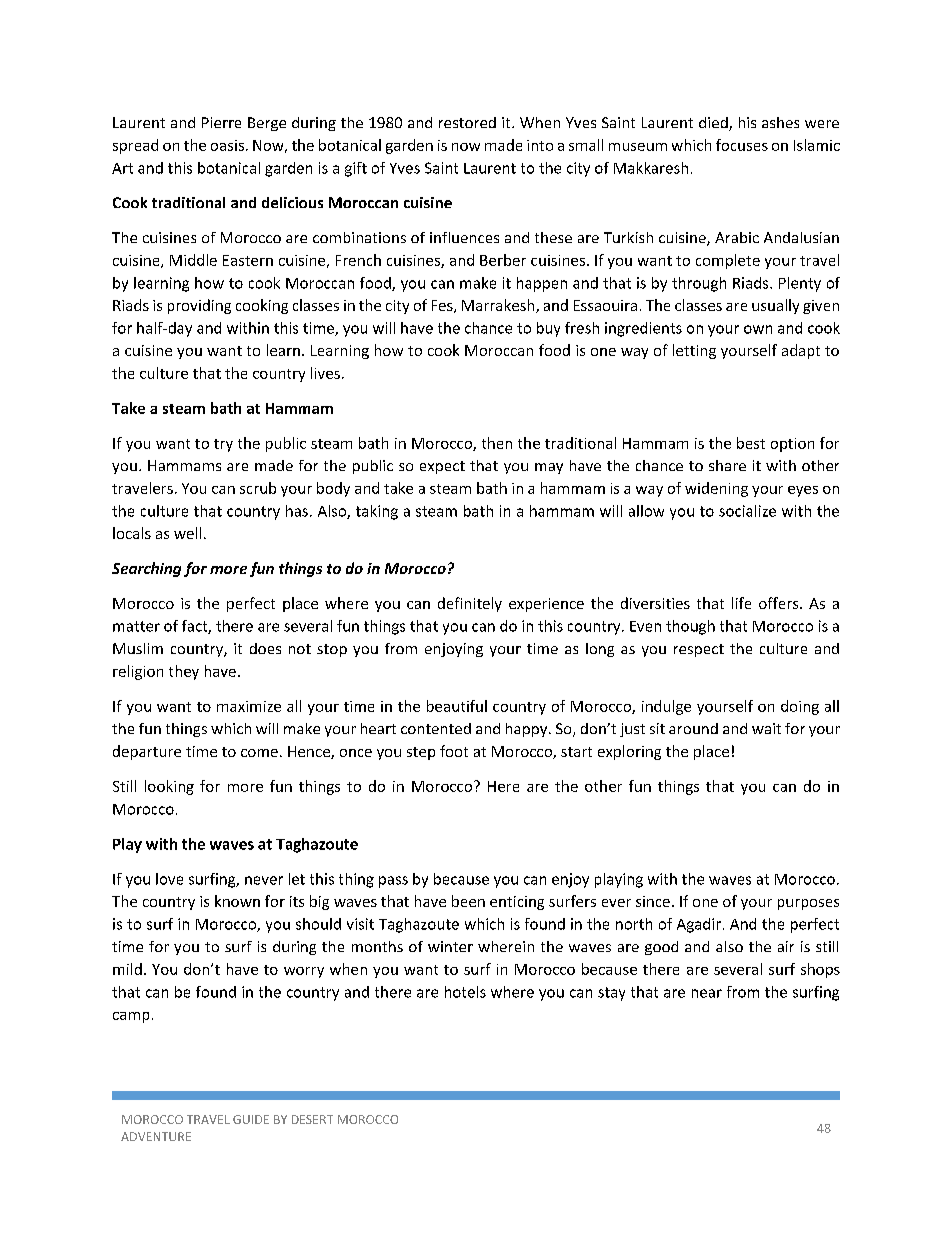 This screenshot has width=952, height=1233. What do you see at coordinates (258, 488) in the screenshot?
I see `scrub` at bounding box center [258, 488].
